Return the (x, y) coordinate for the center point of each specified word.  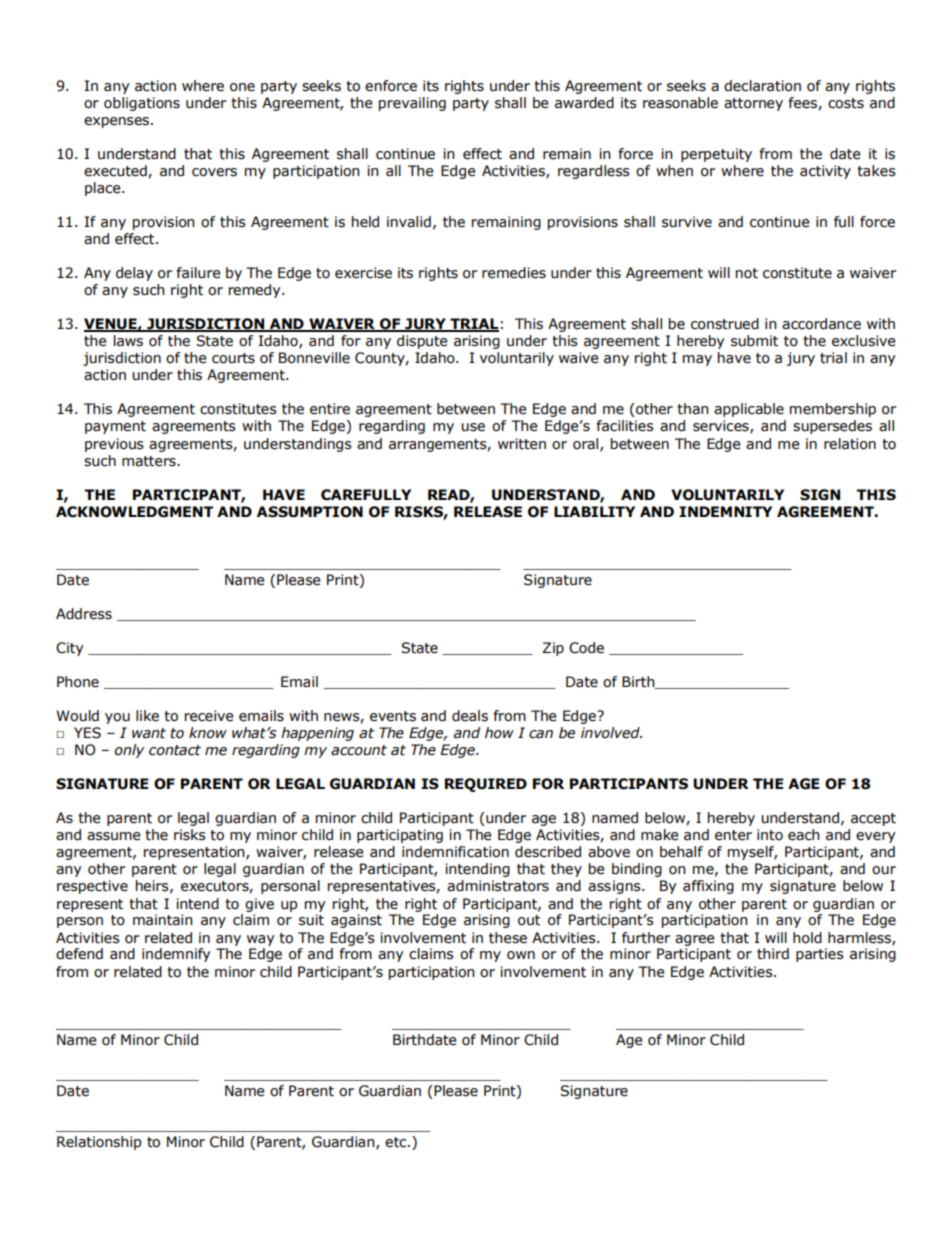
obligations (142, 104)
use (473, 427)
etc (397, 1142)
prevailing (412, 104)
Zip (553, 649)
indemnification (455, 852)
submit (754, 341)
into (770, 835)
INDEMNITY (725, 511)
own (521, 955)
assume (114, 836)
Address (84, 614)
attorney (753, 104)
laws (128, 341)
